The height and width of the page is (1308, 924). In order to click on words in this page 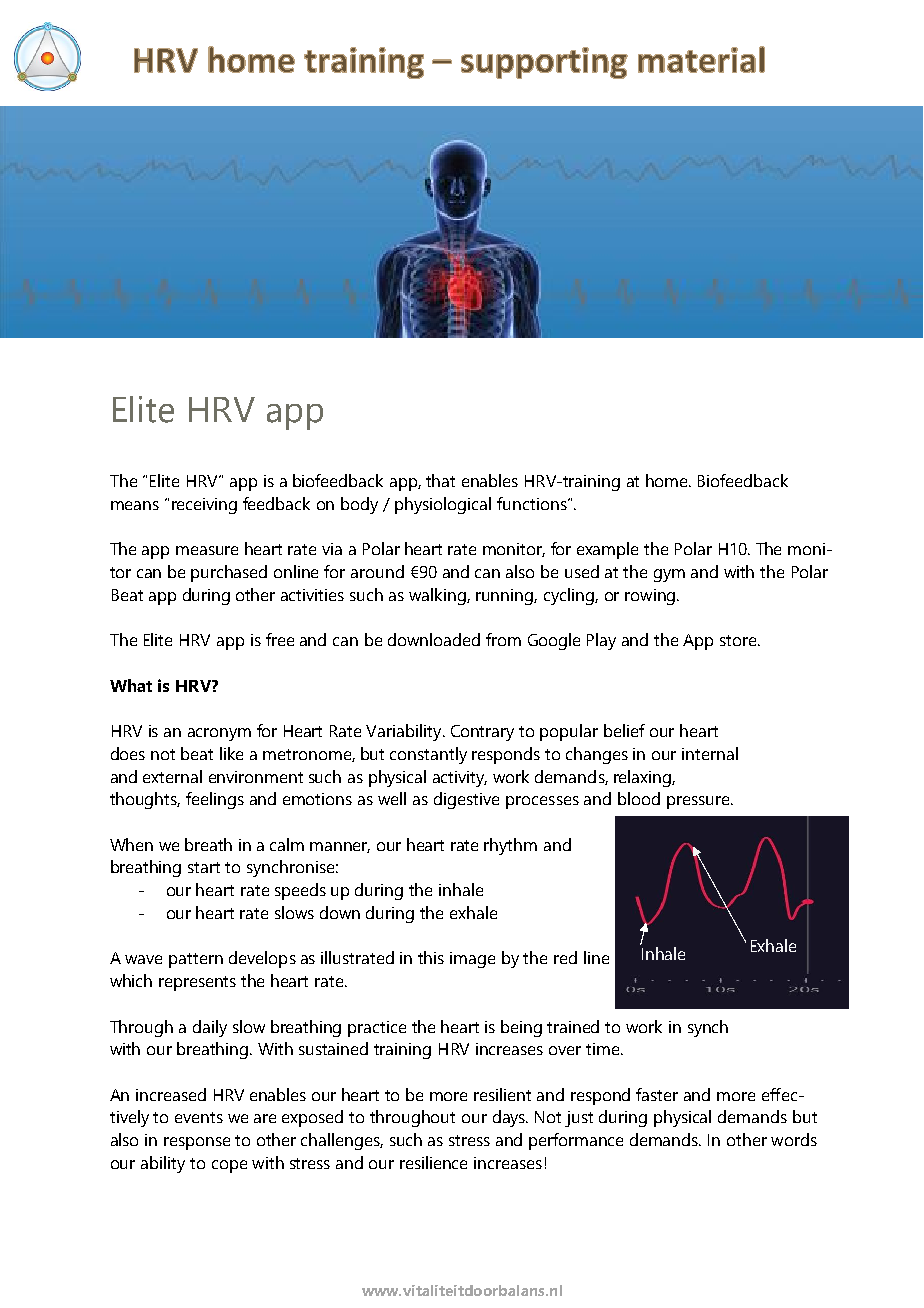, I will do `click(794, 1139)`.
